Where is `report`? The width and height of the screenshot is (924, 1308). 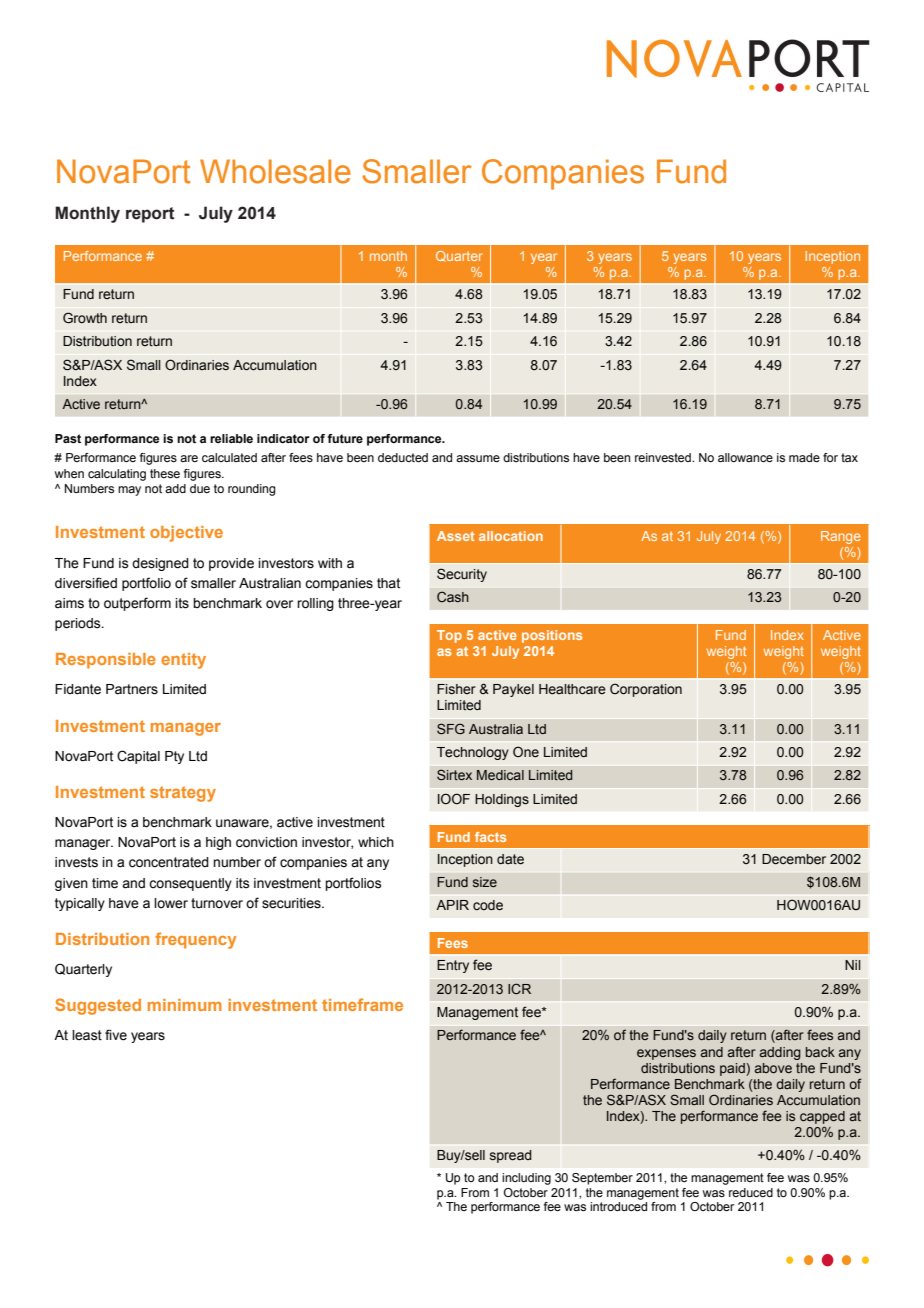
report is located at coordinates (150, 215).
